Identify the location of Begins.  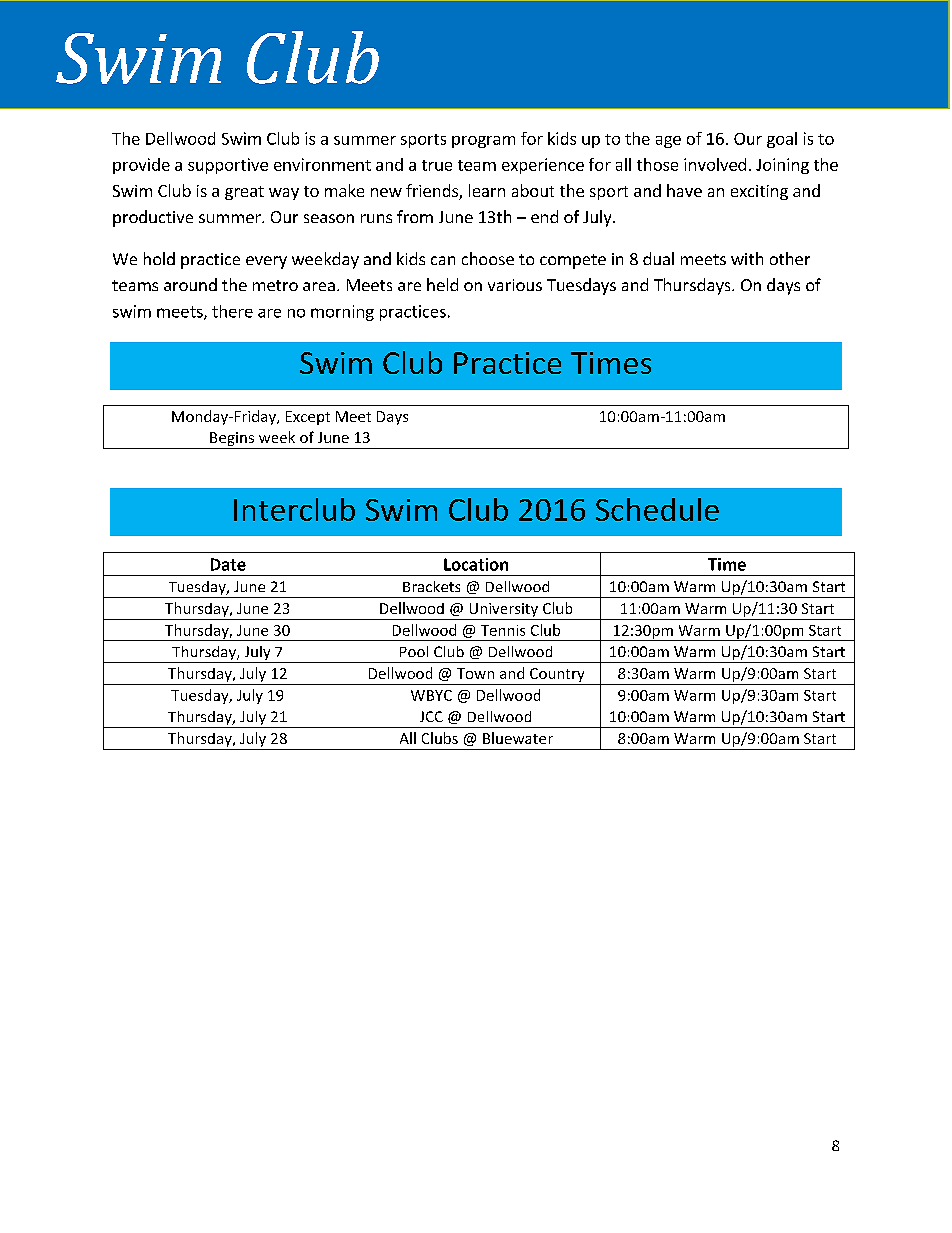
(232, 440).
